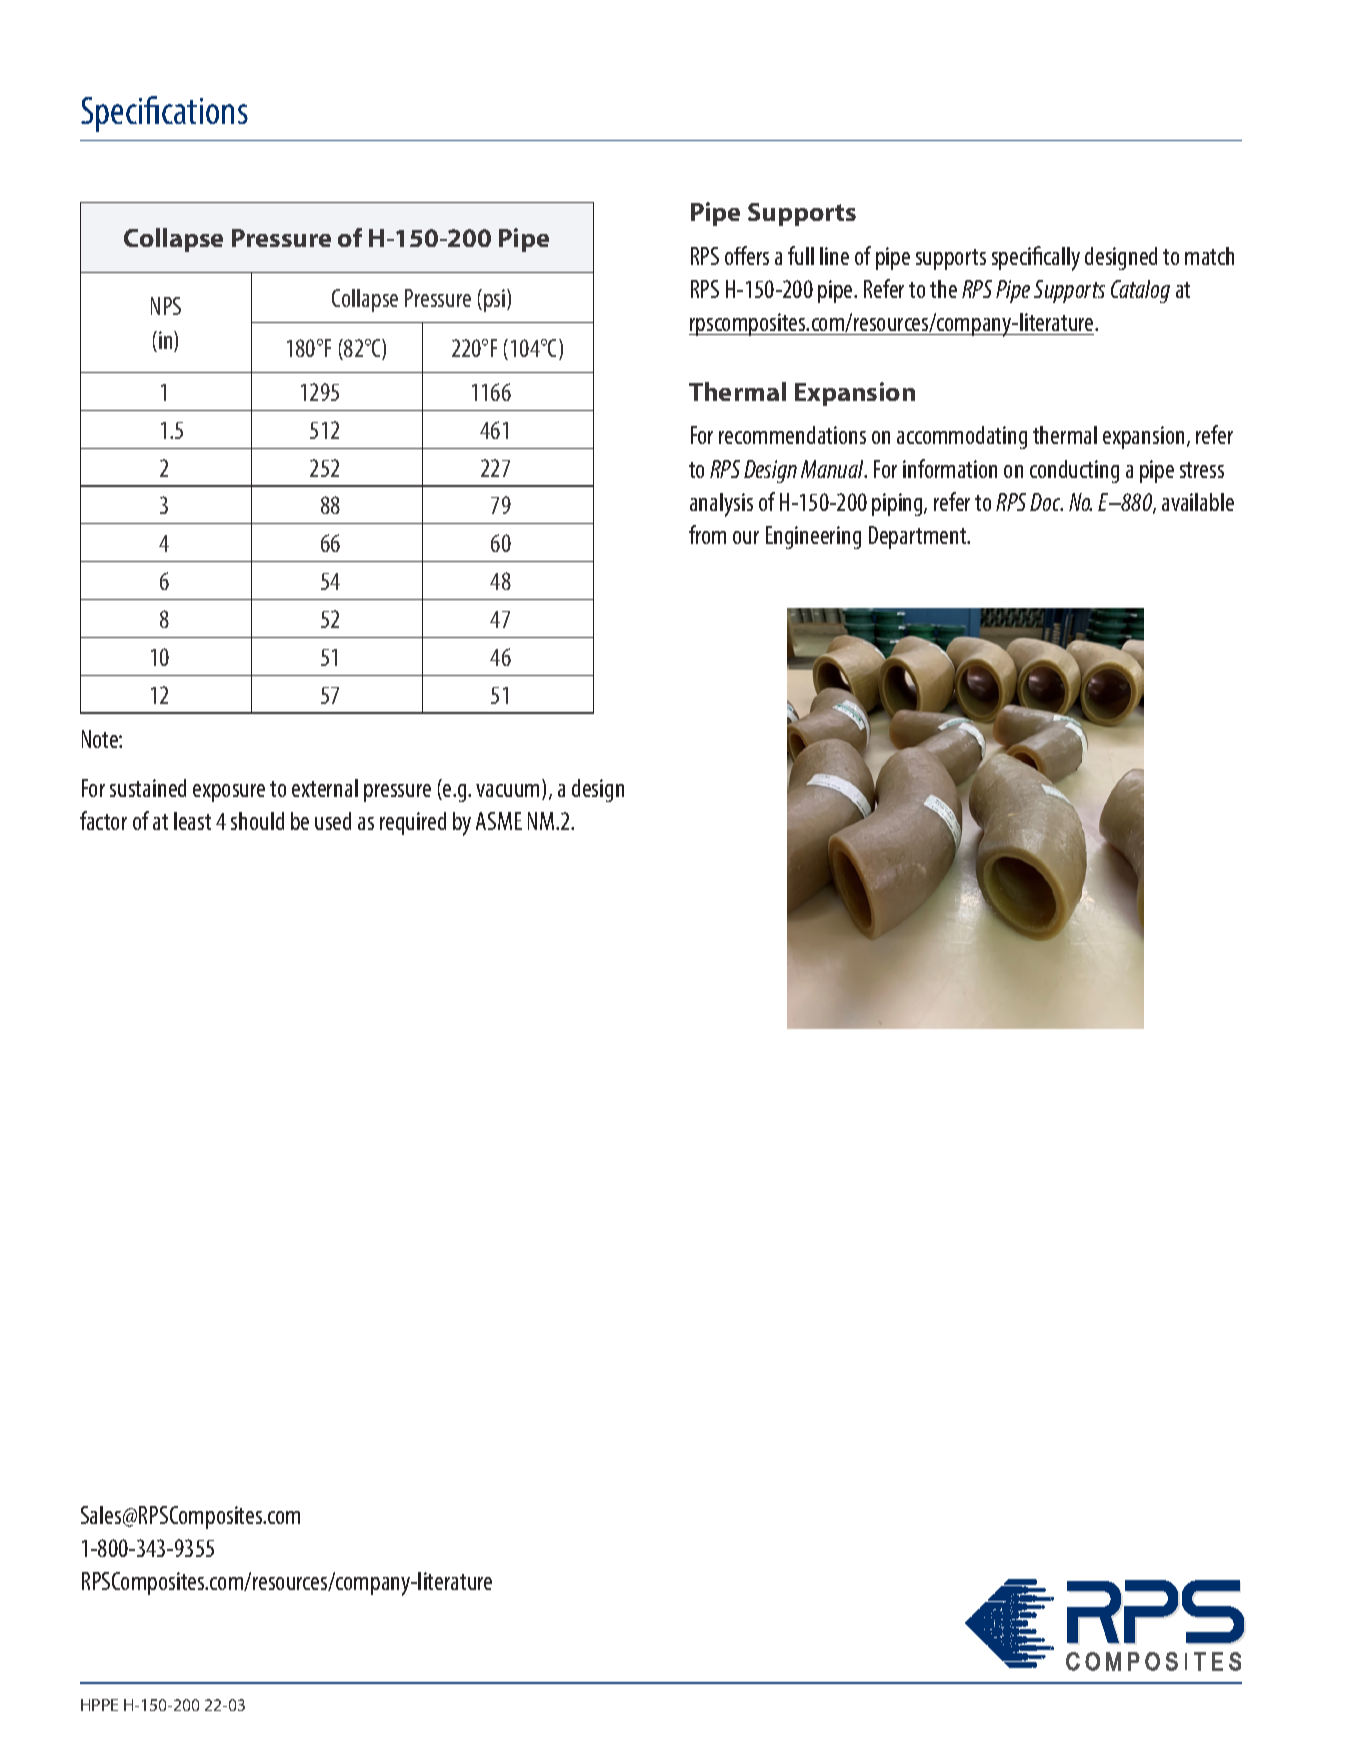 The width and height of the screenshot is (1362, 1762). Describe the element at coordinates (1074, 471) in the screenshot. I see `conducting` at that location.
